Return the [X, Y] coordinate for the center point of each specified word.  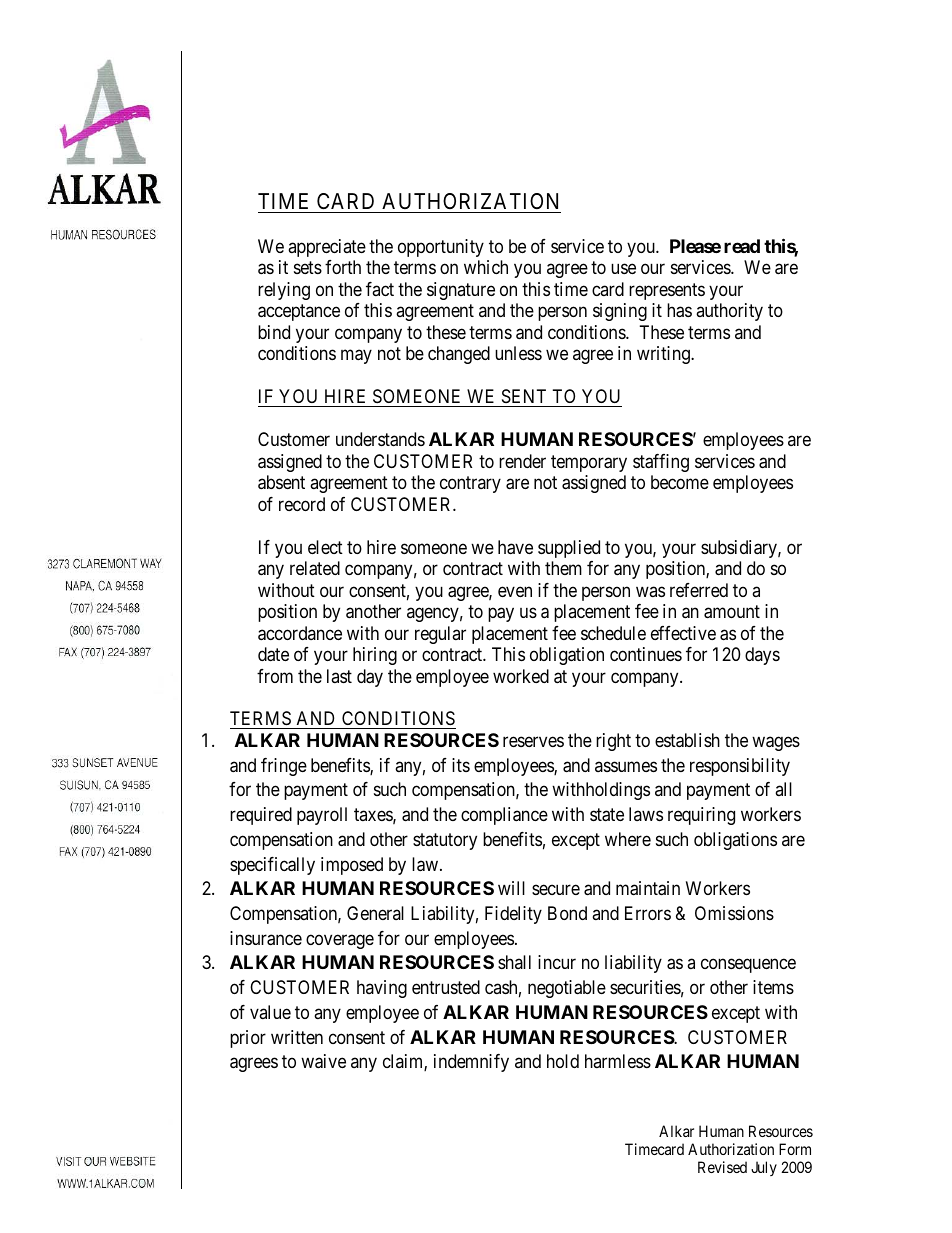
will [511, 888]
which [486, 267]
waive [323, 1061]
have [515, 547]
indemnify [471, 1063]
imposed [352, 866]
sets [308, 268]
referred [699, 590]
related [315, 568]
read [742, 246]
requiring [701, 816]
